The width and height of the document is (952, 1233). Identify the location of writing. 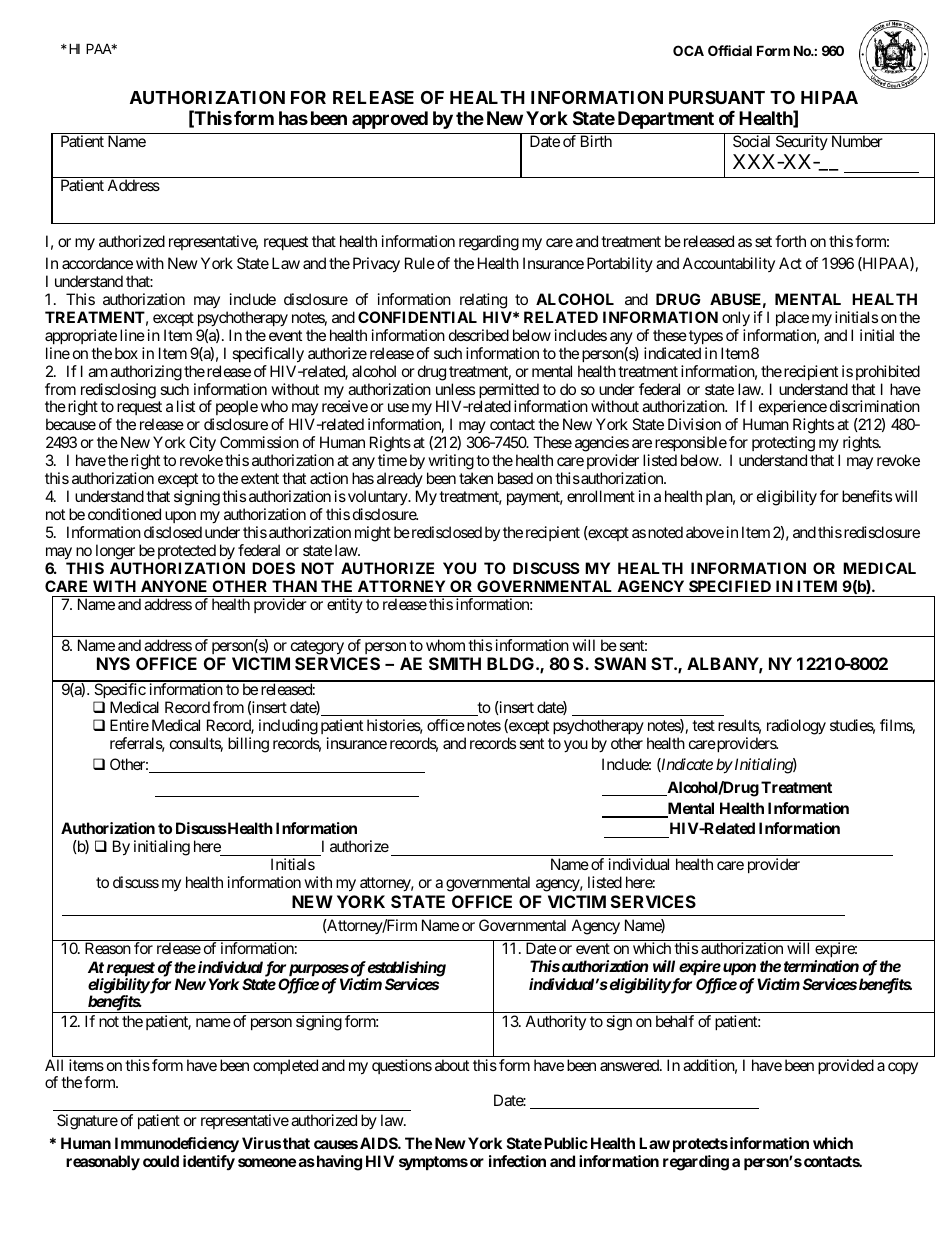
(450, 463).
